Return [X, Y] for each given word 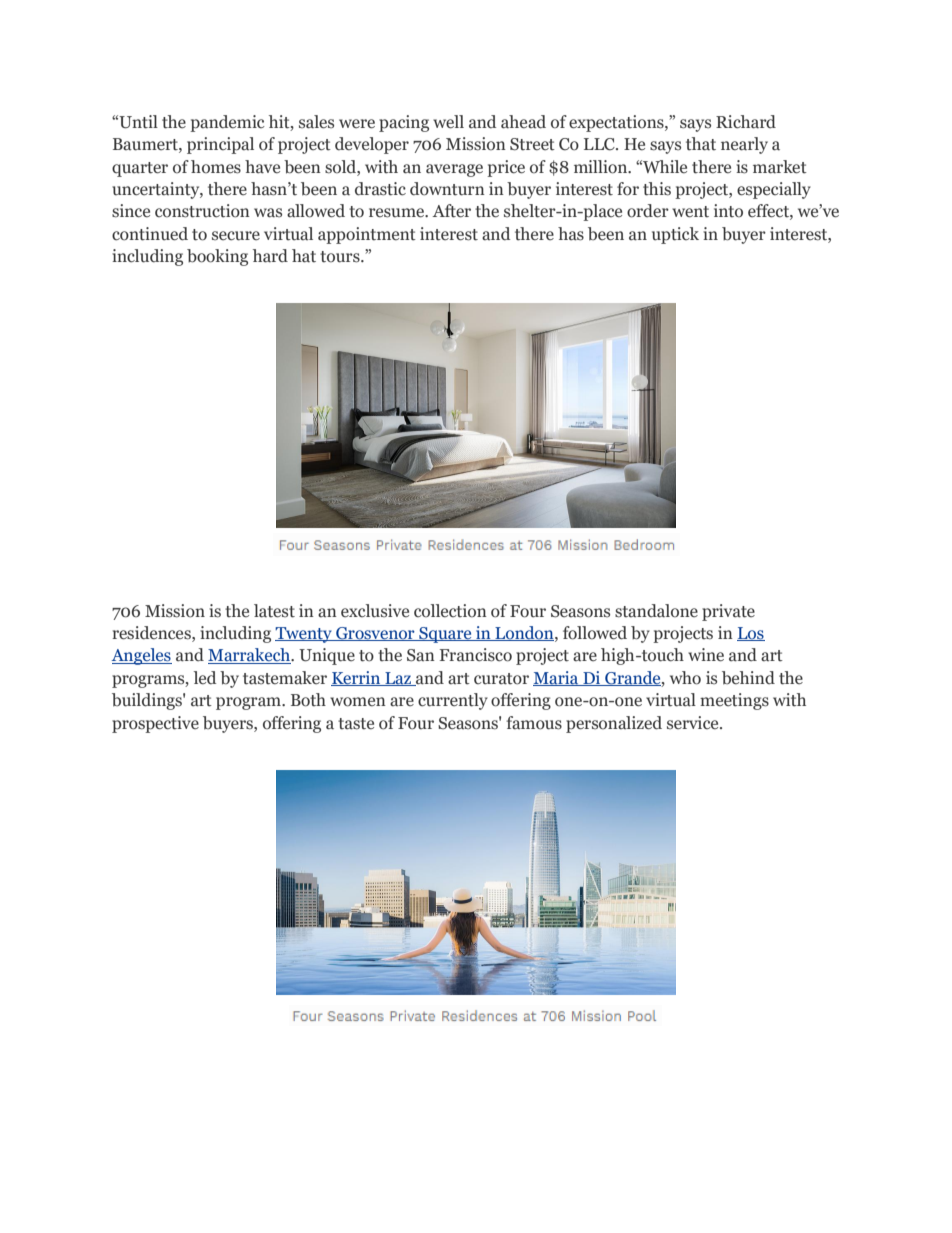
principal [220, 145]
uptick [675, 235]
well [448, 122]
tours [341, 257]
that [701, 144]
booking [217, 257]
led [205, 678]
